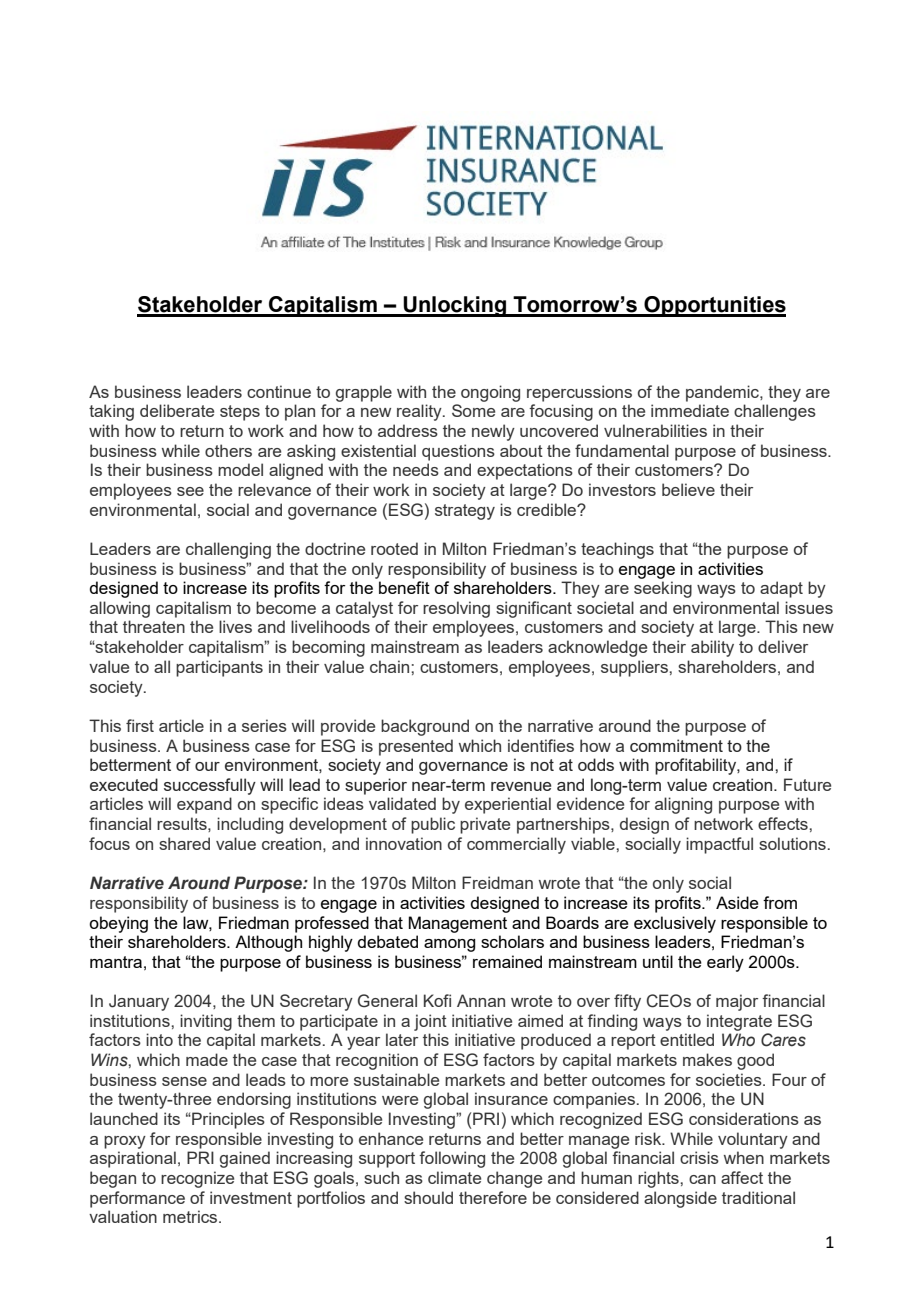 This screenshot has width=924, height=1309. Describe the element at coordinates (781, 589) in the screenshot. I see `adapt` at that location.
